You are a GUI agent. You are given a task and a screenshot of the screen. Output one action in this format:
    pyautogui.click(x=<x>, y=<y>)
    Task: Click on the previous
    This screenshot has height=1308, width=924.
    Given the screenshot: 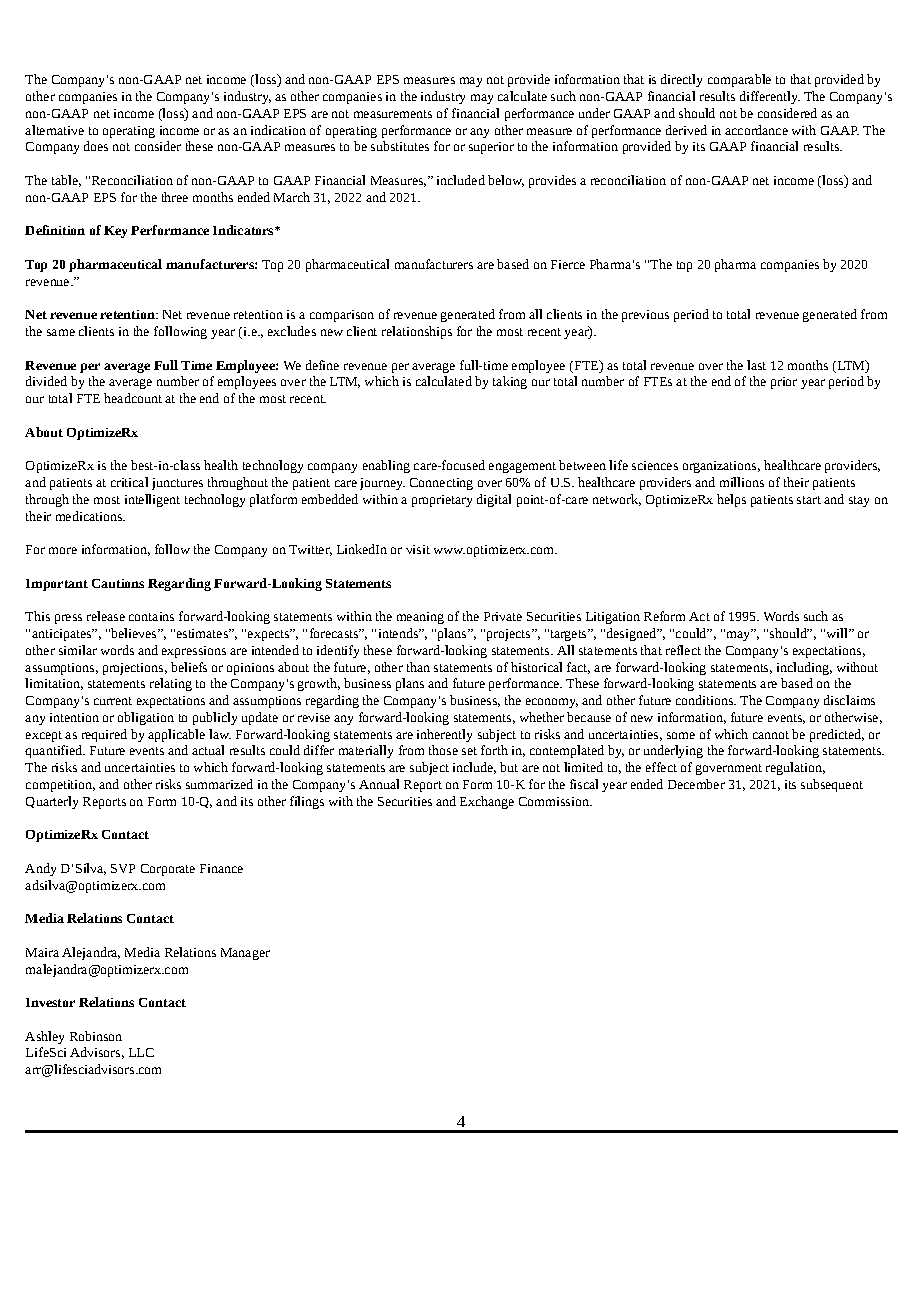 What is the action you would take?
    pyautogui.click(x=645, y=316)
